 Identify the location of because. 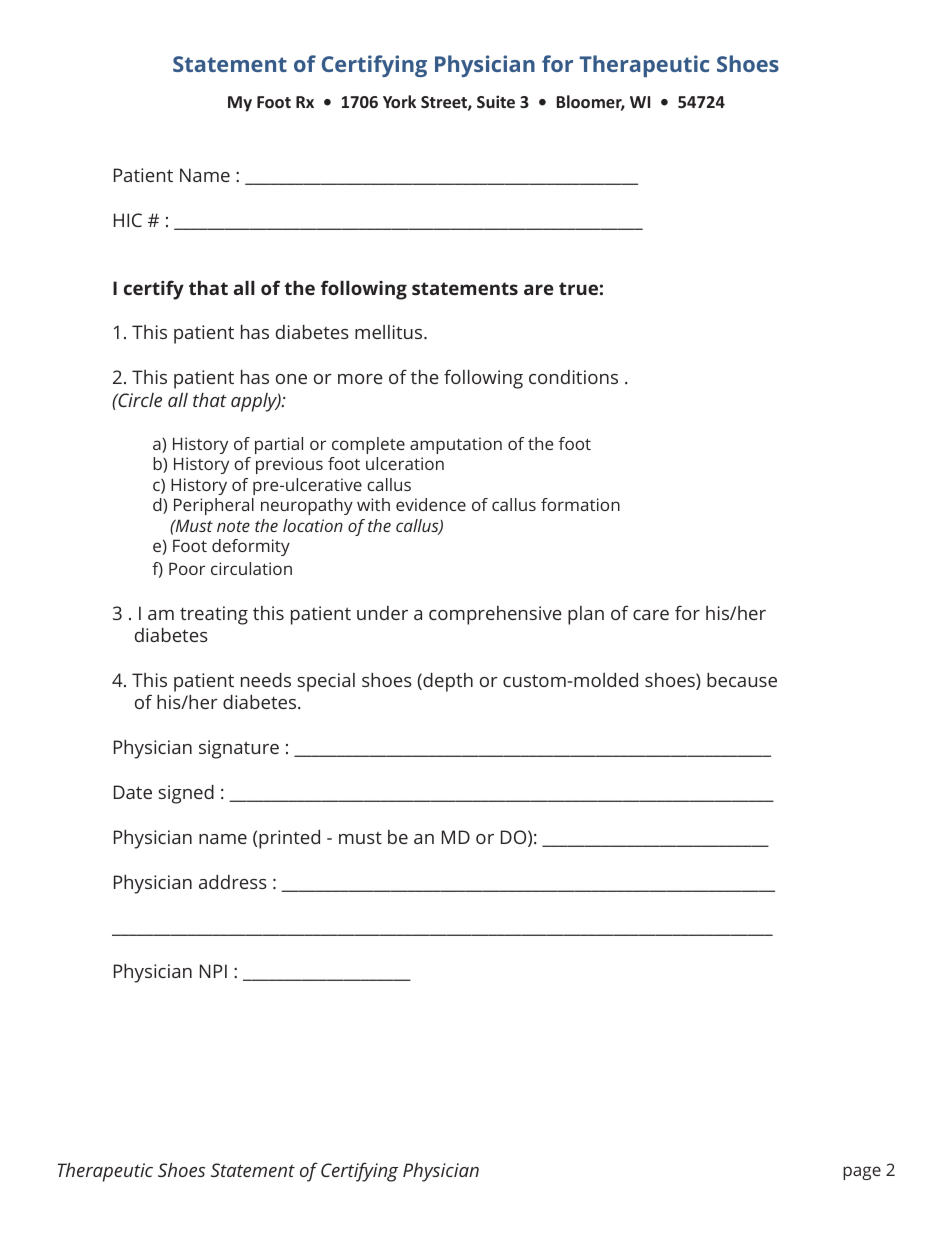
(742, 680).
